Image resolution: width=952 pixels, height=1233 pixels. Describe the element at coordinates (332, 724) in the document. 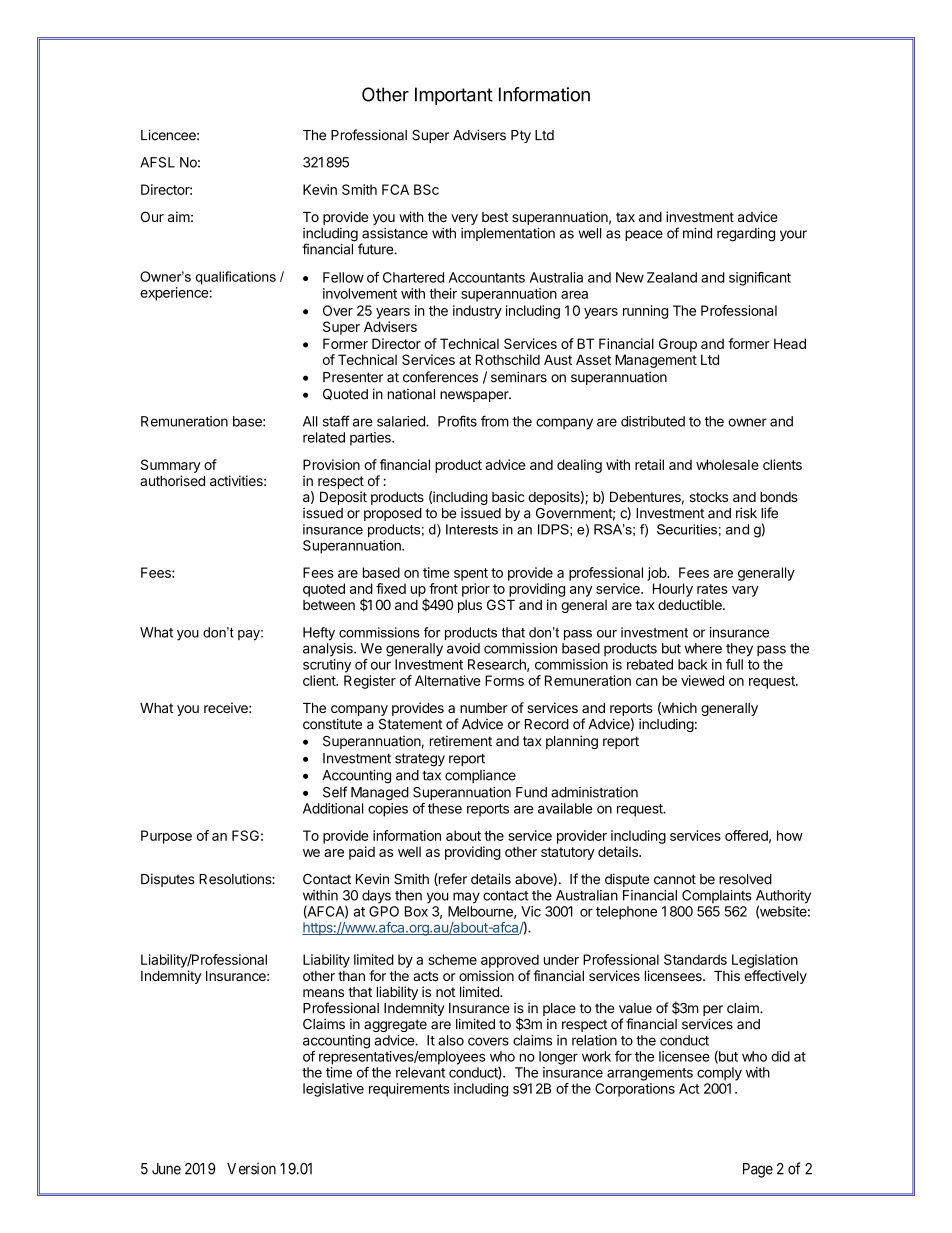

I see `constitute` at that location.
